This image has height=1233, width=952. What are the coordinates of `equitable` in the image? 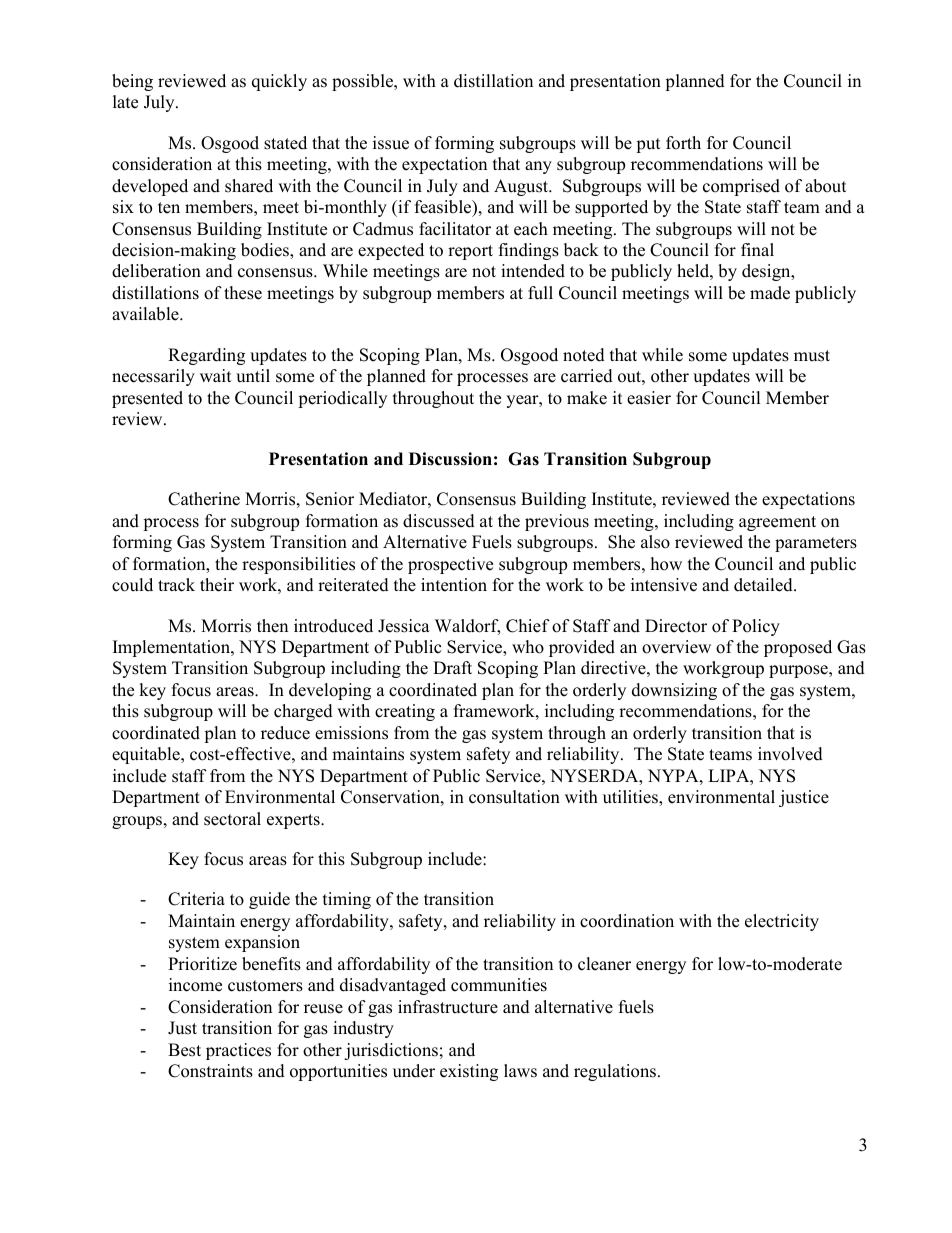 It's located at (147, 755).
